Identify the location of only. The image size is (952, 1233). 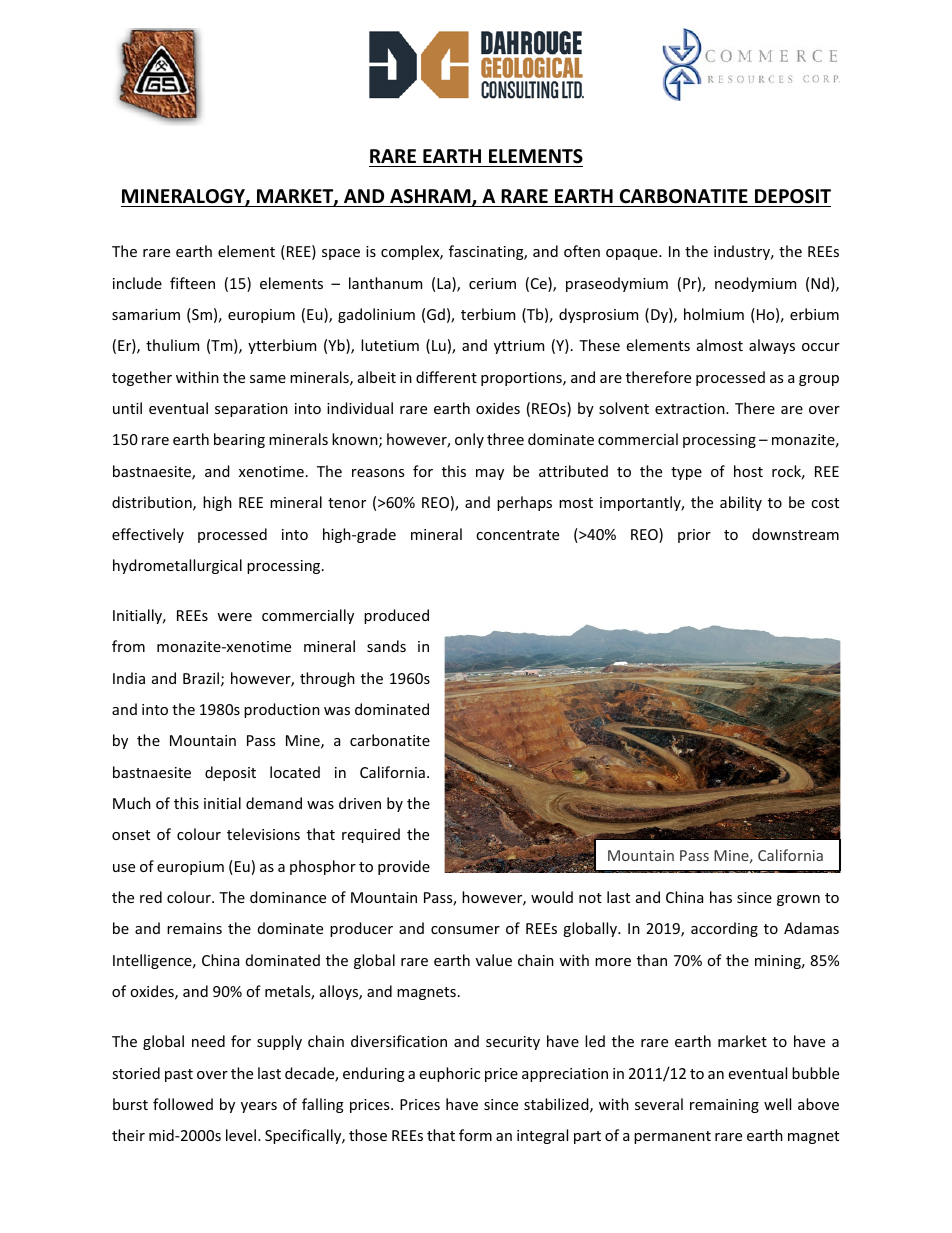
(469, 440).
